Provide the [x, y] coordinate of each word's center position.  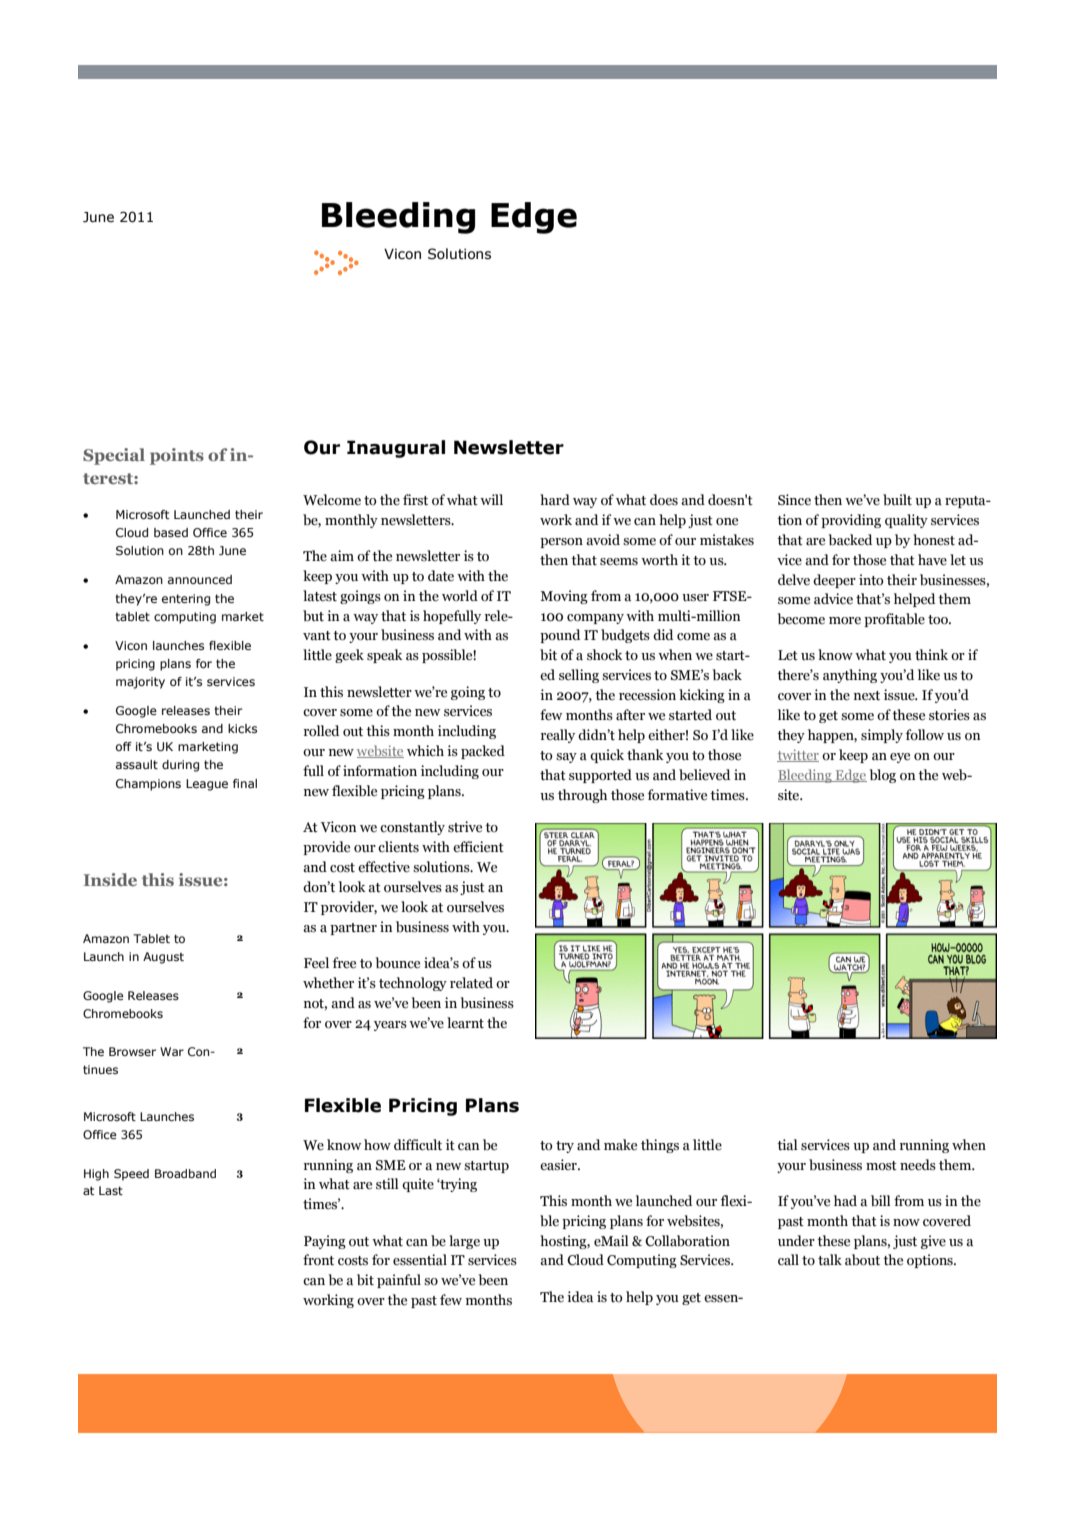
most [881, 1166]
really [558, 736]
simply [882, 736]
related [471, 983]
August [163, 958]
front [318, 1260]
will [491, 499]
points [177, 456]
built [897, 500]
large [464, 1242]
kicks [242, 728]
